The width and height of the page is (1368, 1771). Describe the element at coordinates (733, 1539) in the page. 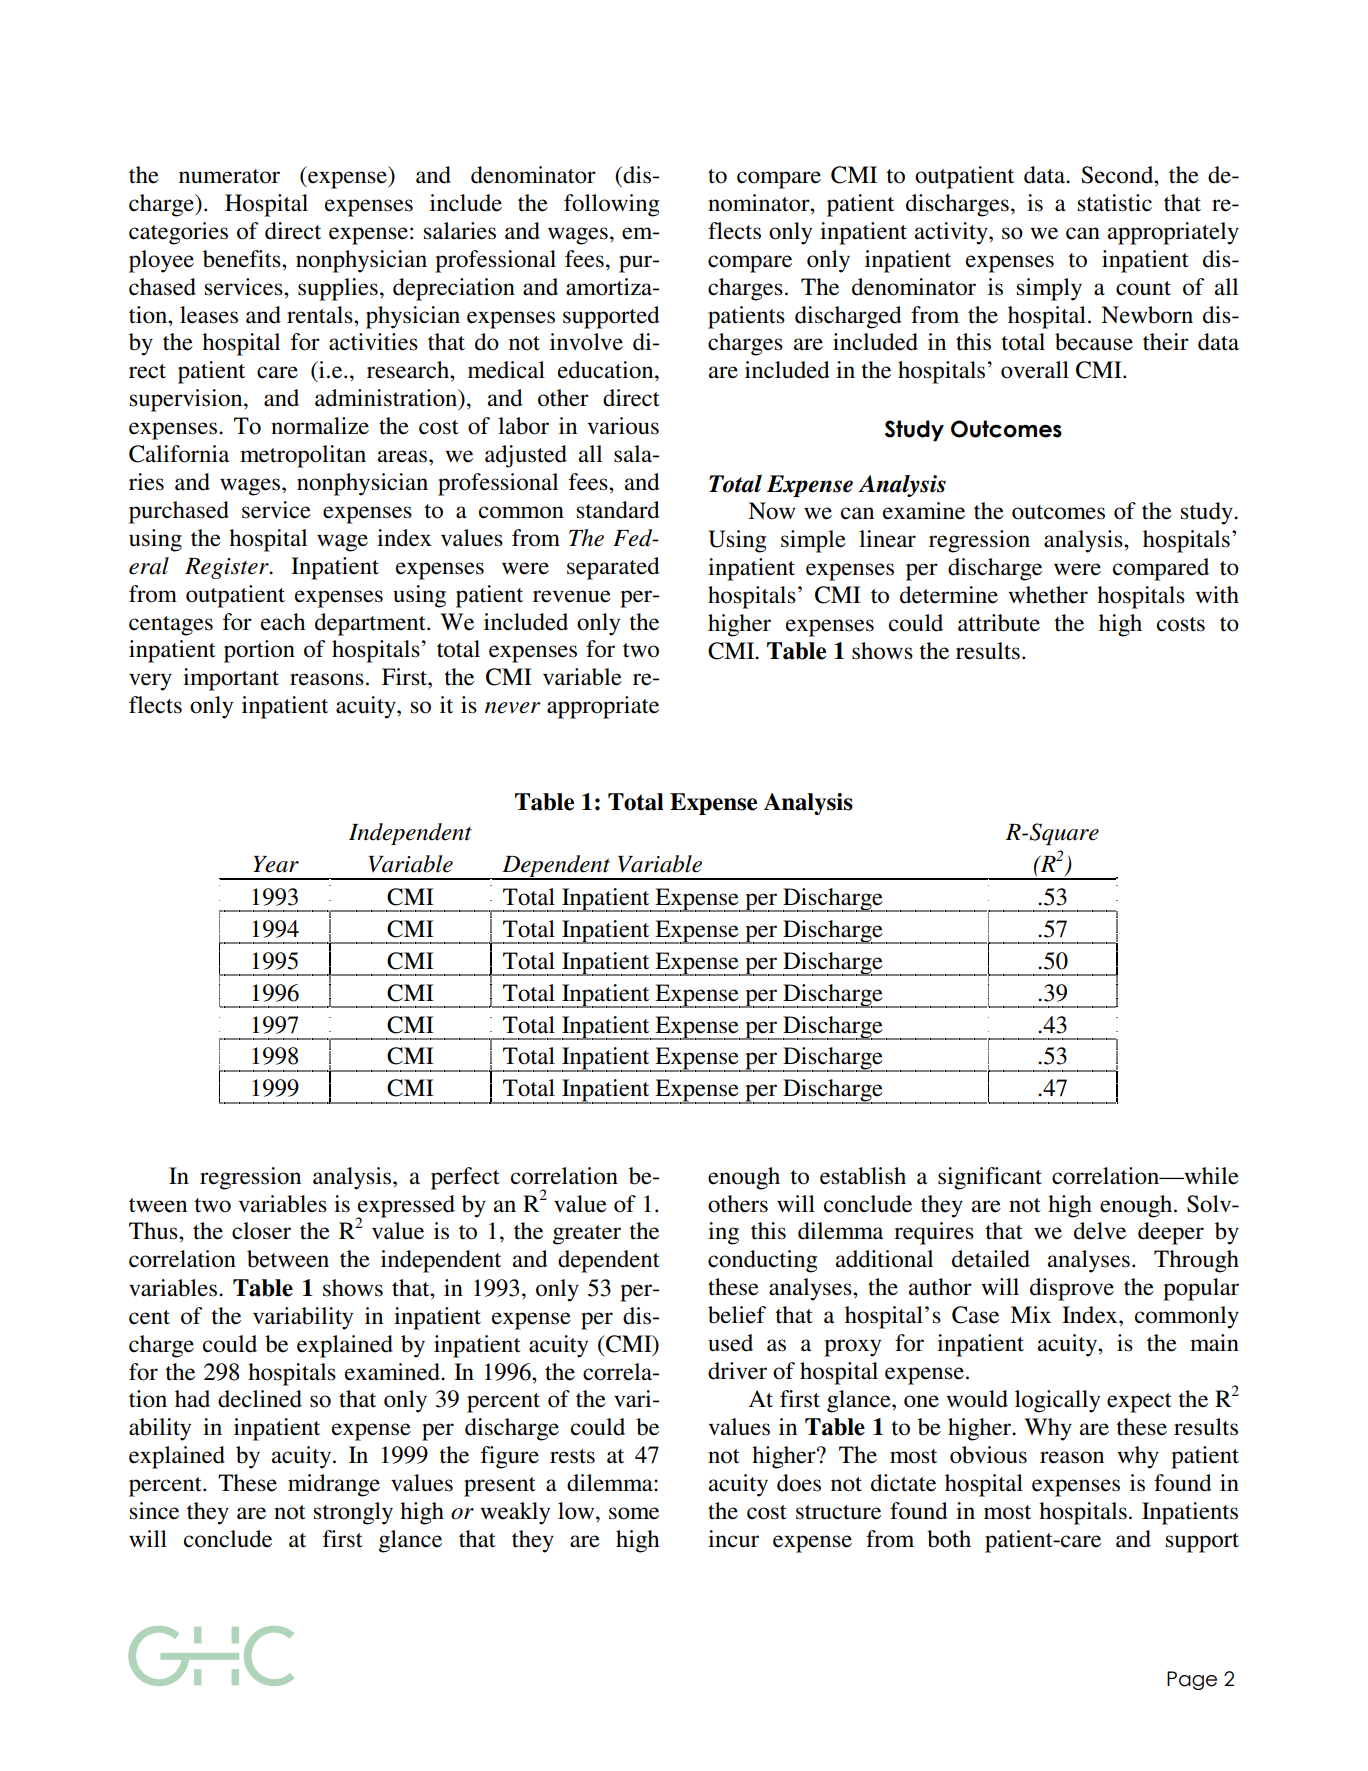

I see `incur` at that location.
